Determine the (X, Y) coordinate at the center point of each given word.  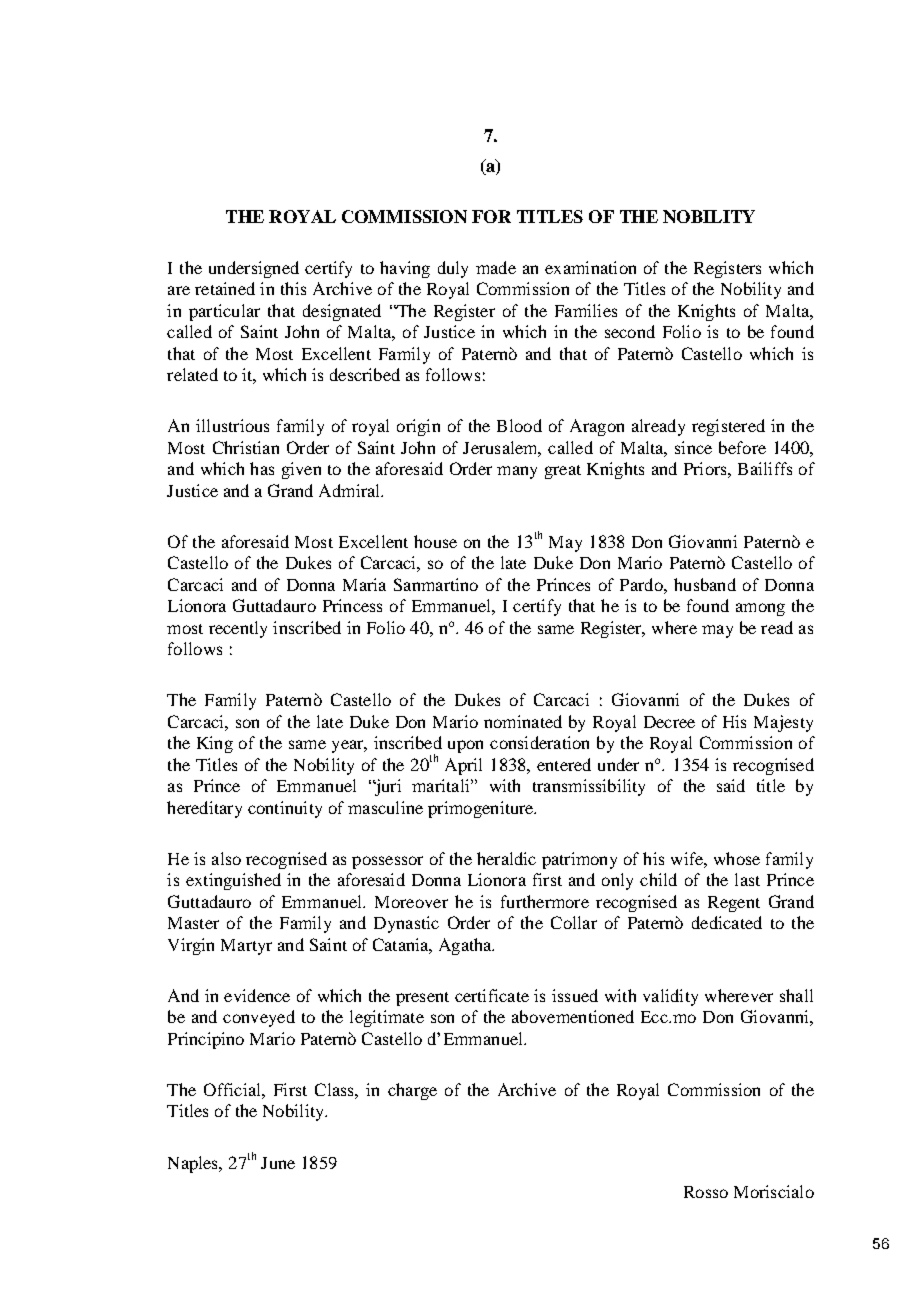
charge (412, 1091)
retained (225, 288)
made (496, 267)
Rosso (706, 1192)
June (278, 1163)
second (630, 331)
